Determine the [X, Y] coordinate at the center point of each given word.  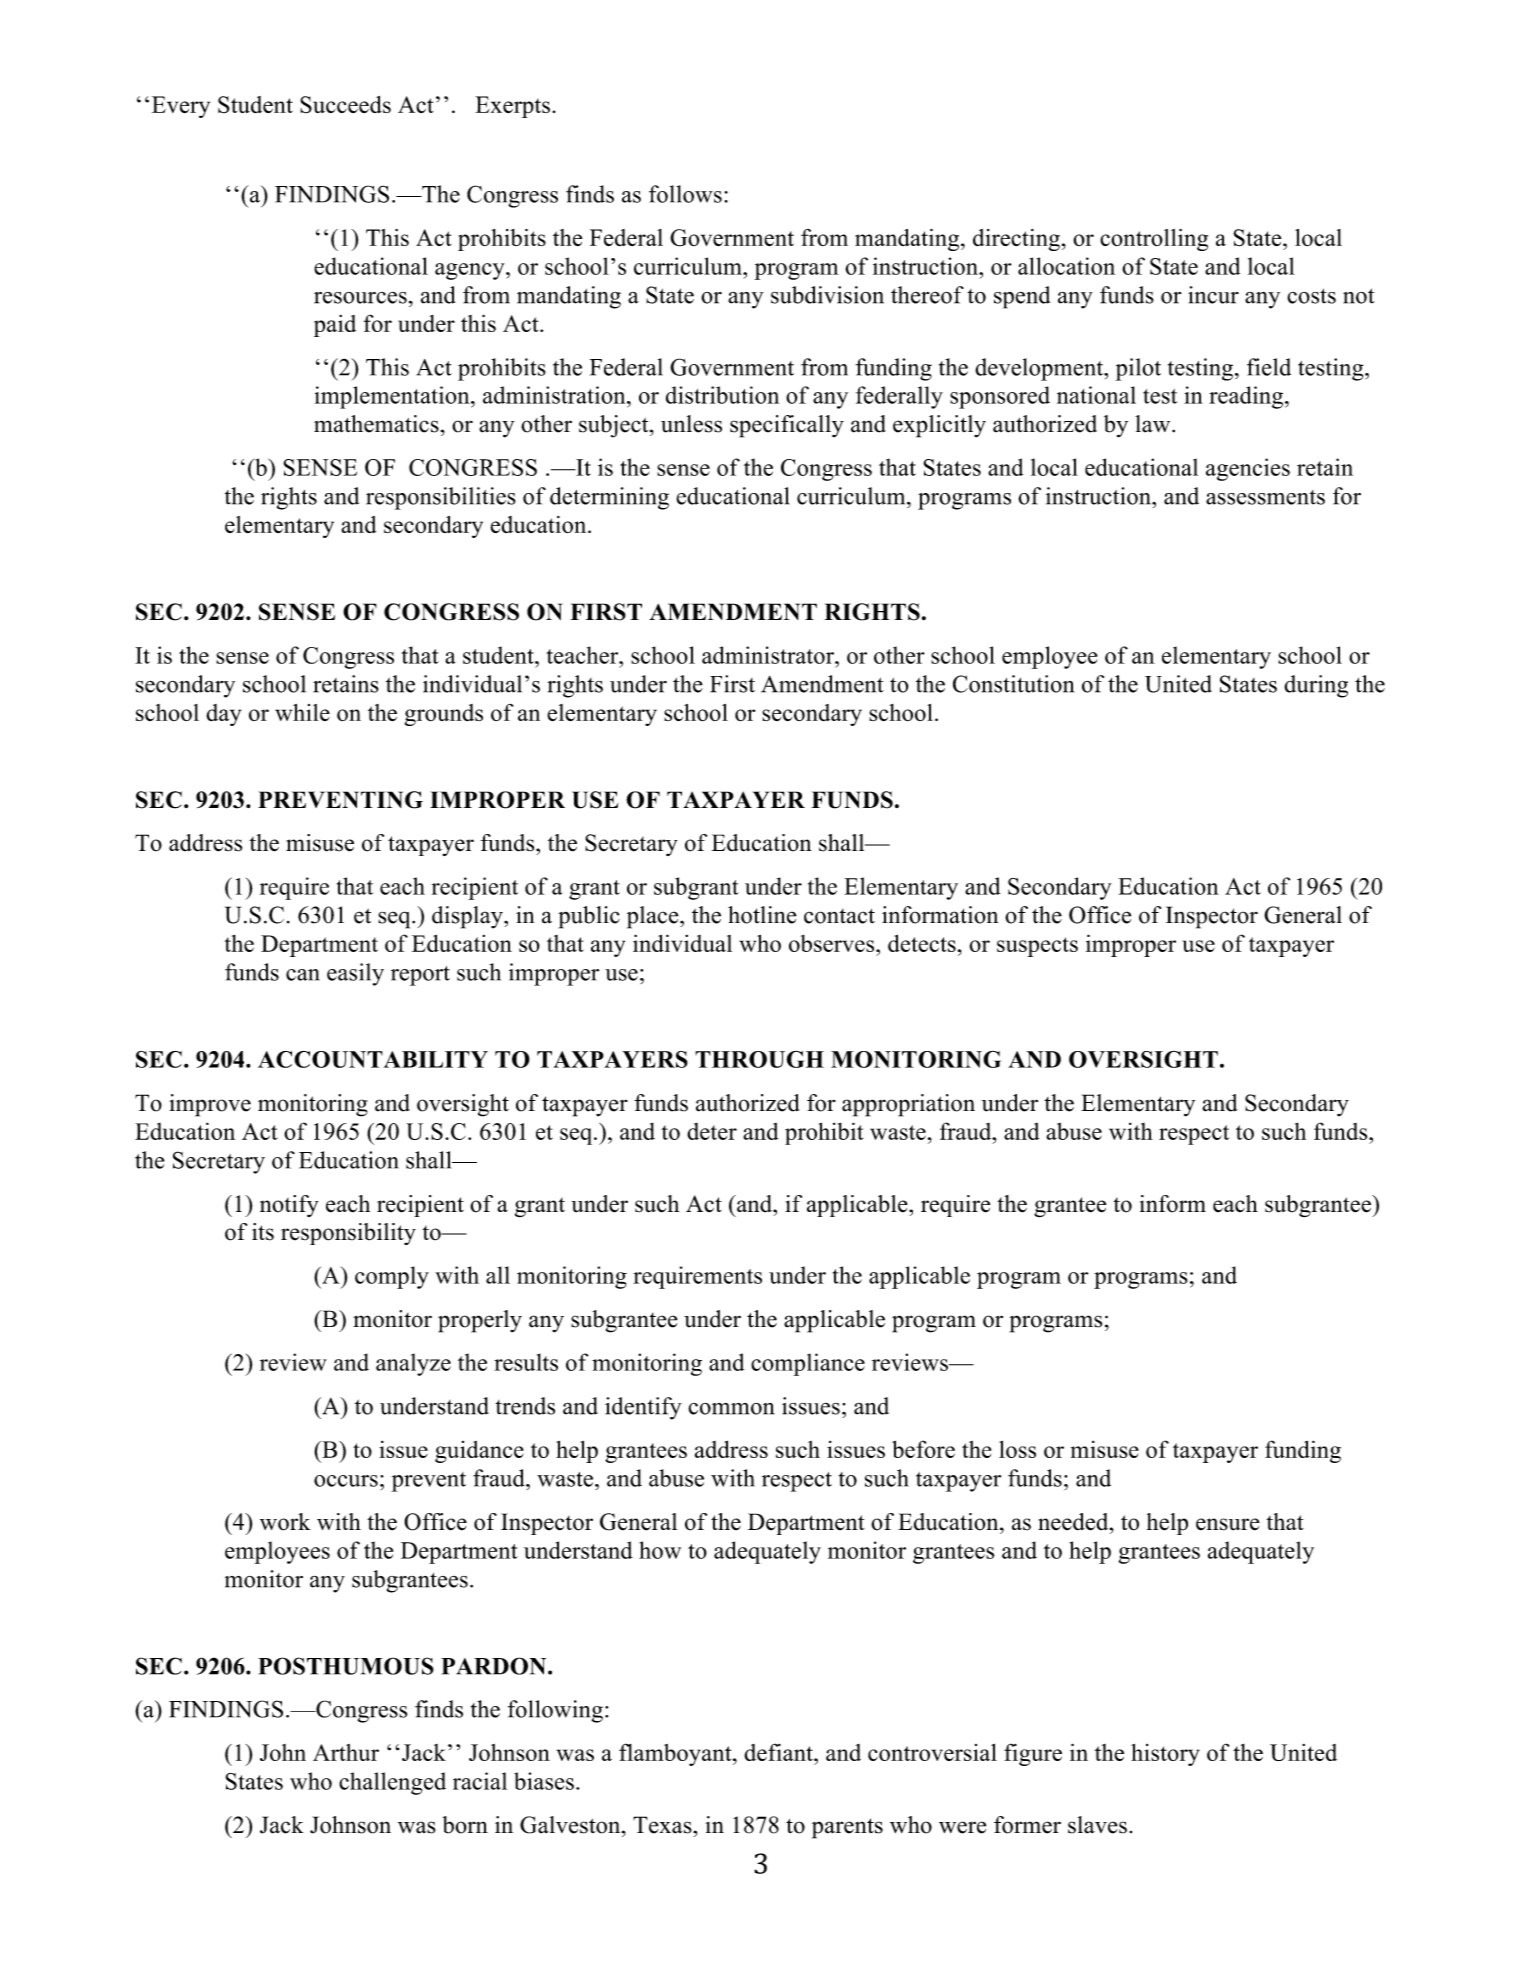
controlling [1154, 240]
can [303, 975]
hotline [762, 915]
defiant [779, 1752]
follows [685, 194]
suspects [1037, 947]
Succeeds [345, 105]
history [1165, 1755]
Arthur [346, 1752]
